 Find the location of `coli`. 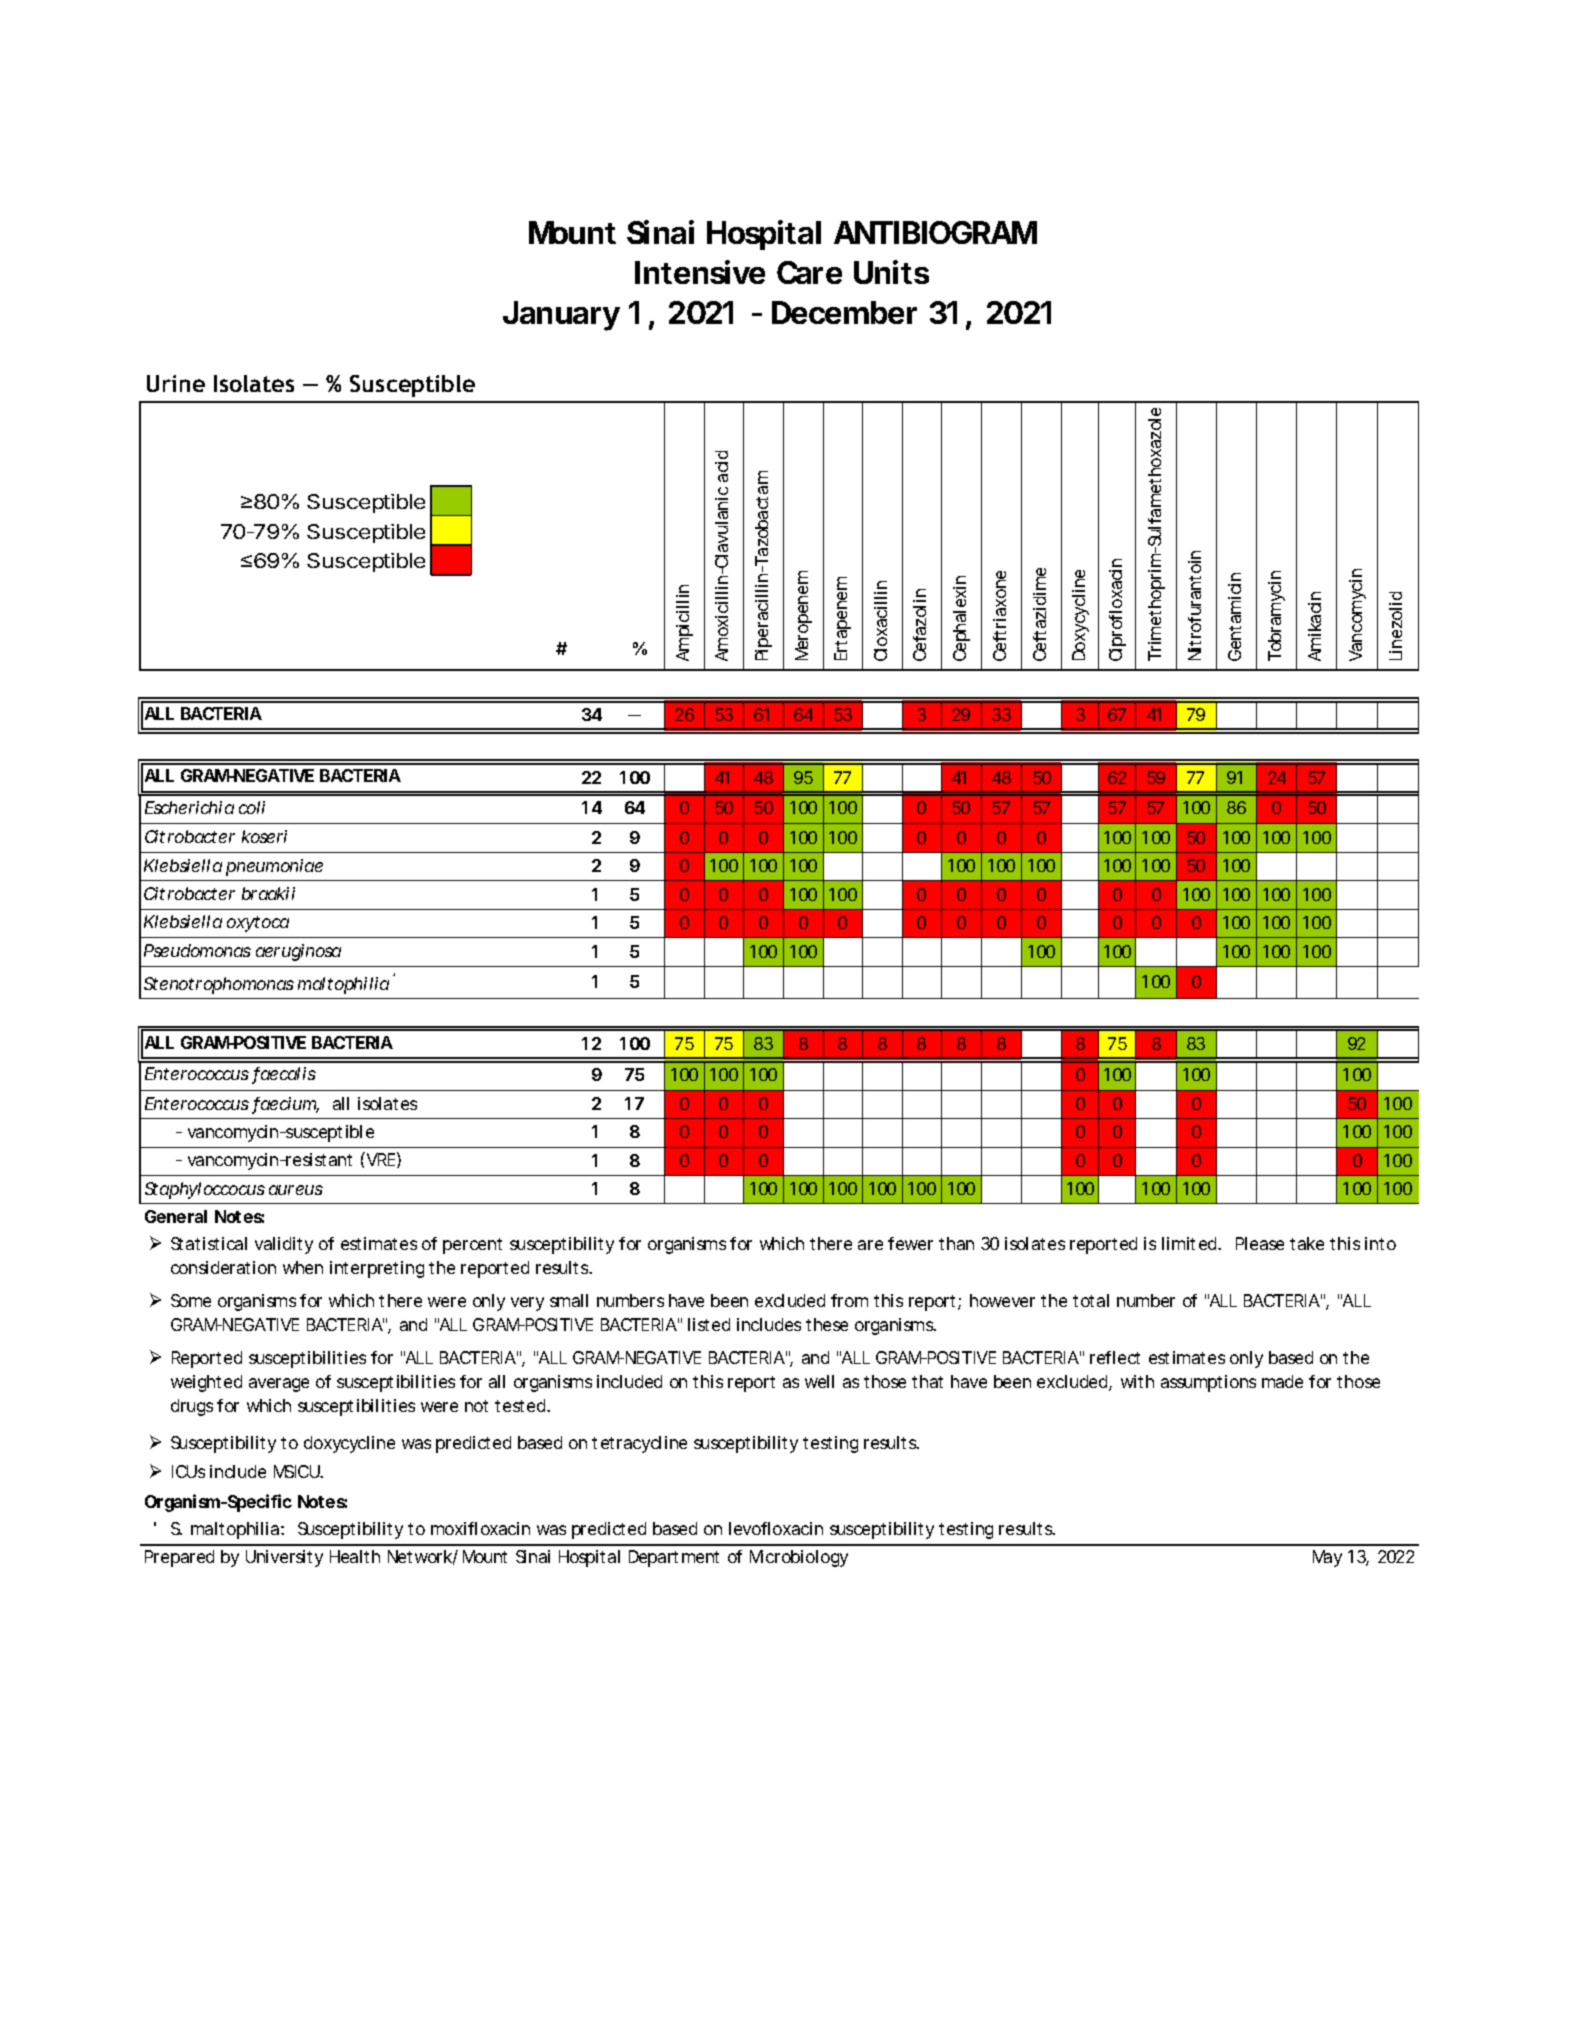

coli is located at coordinates (252, 807).
